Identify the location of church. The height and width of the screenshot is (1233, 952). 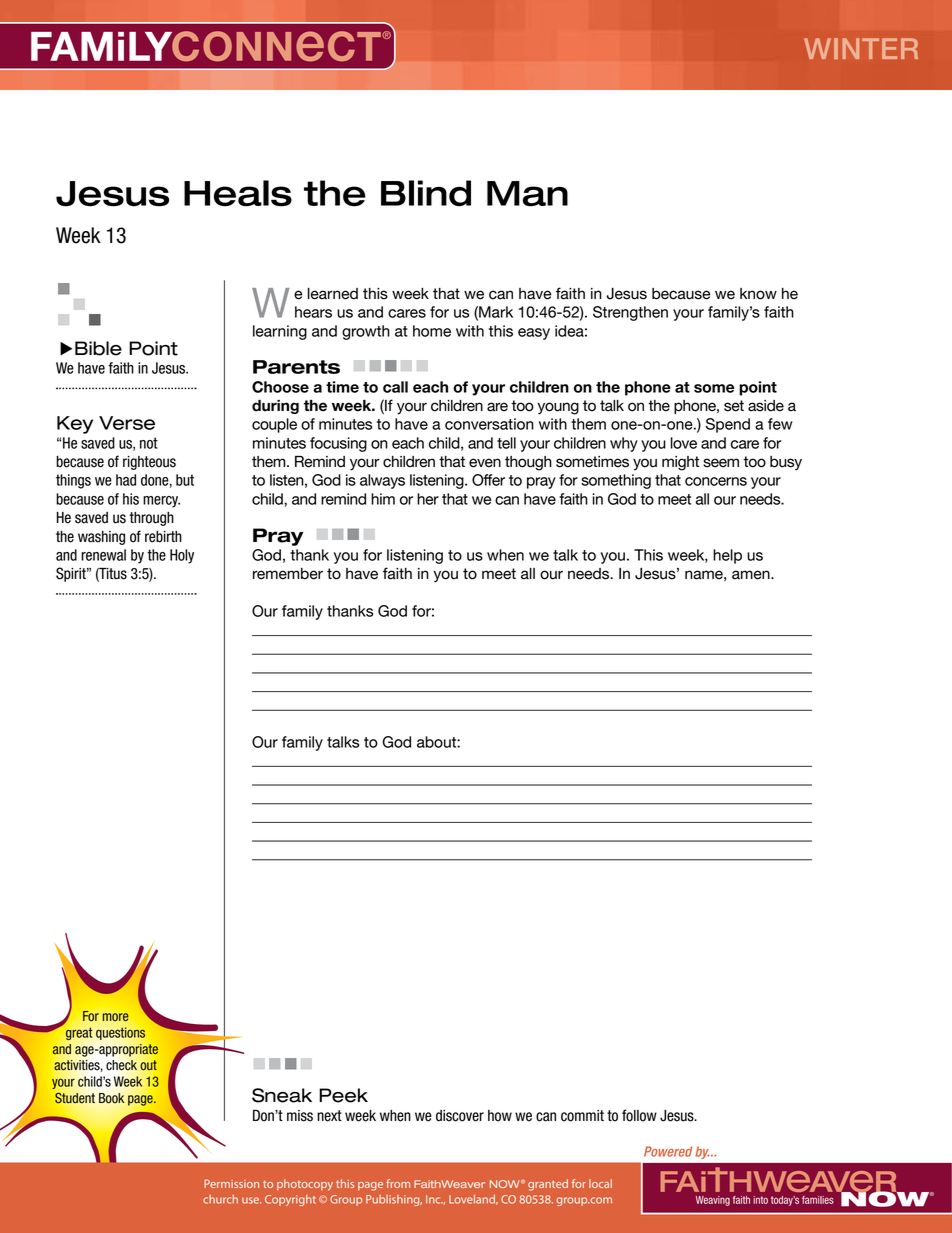
(220, 1199).
